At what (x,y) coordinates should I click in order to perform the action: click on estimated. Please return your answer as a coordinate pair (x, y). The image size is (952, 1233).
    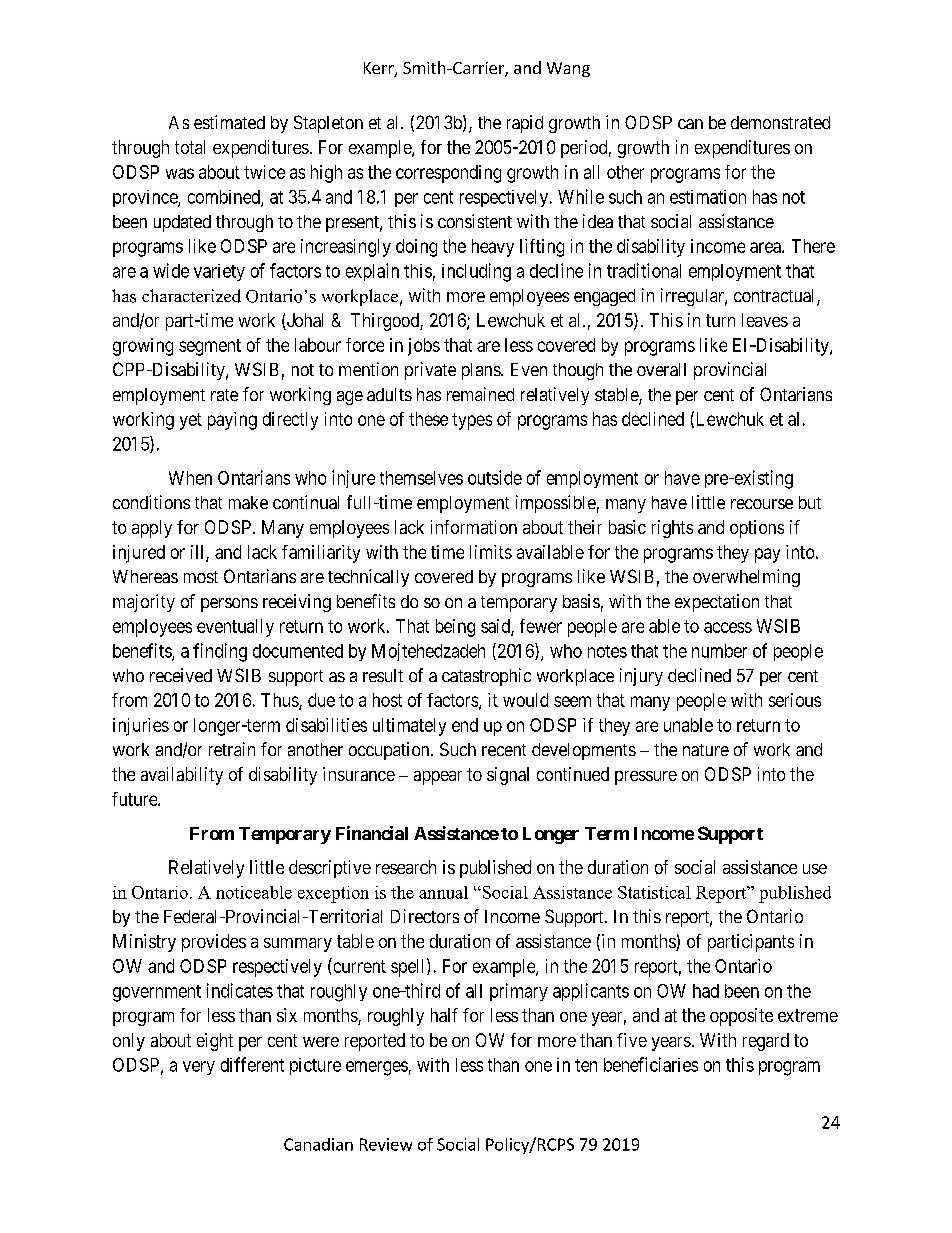
    Looking at the image, I should click on (229, 122).
